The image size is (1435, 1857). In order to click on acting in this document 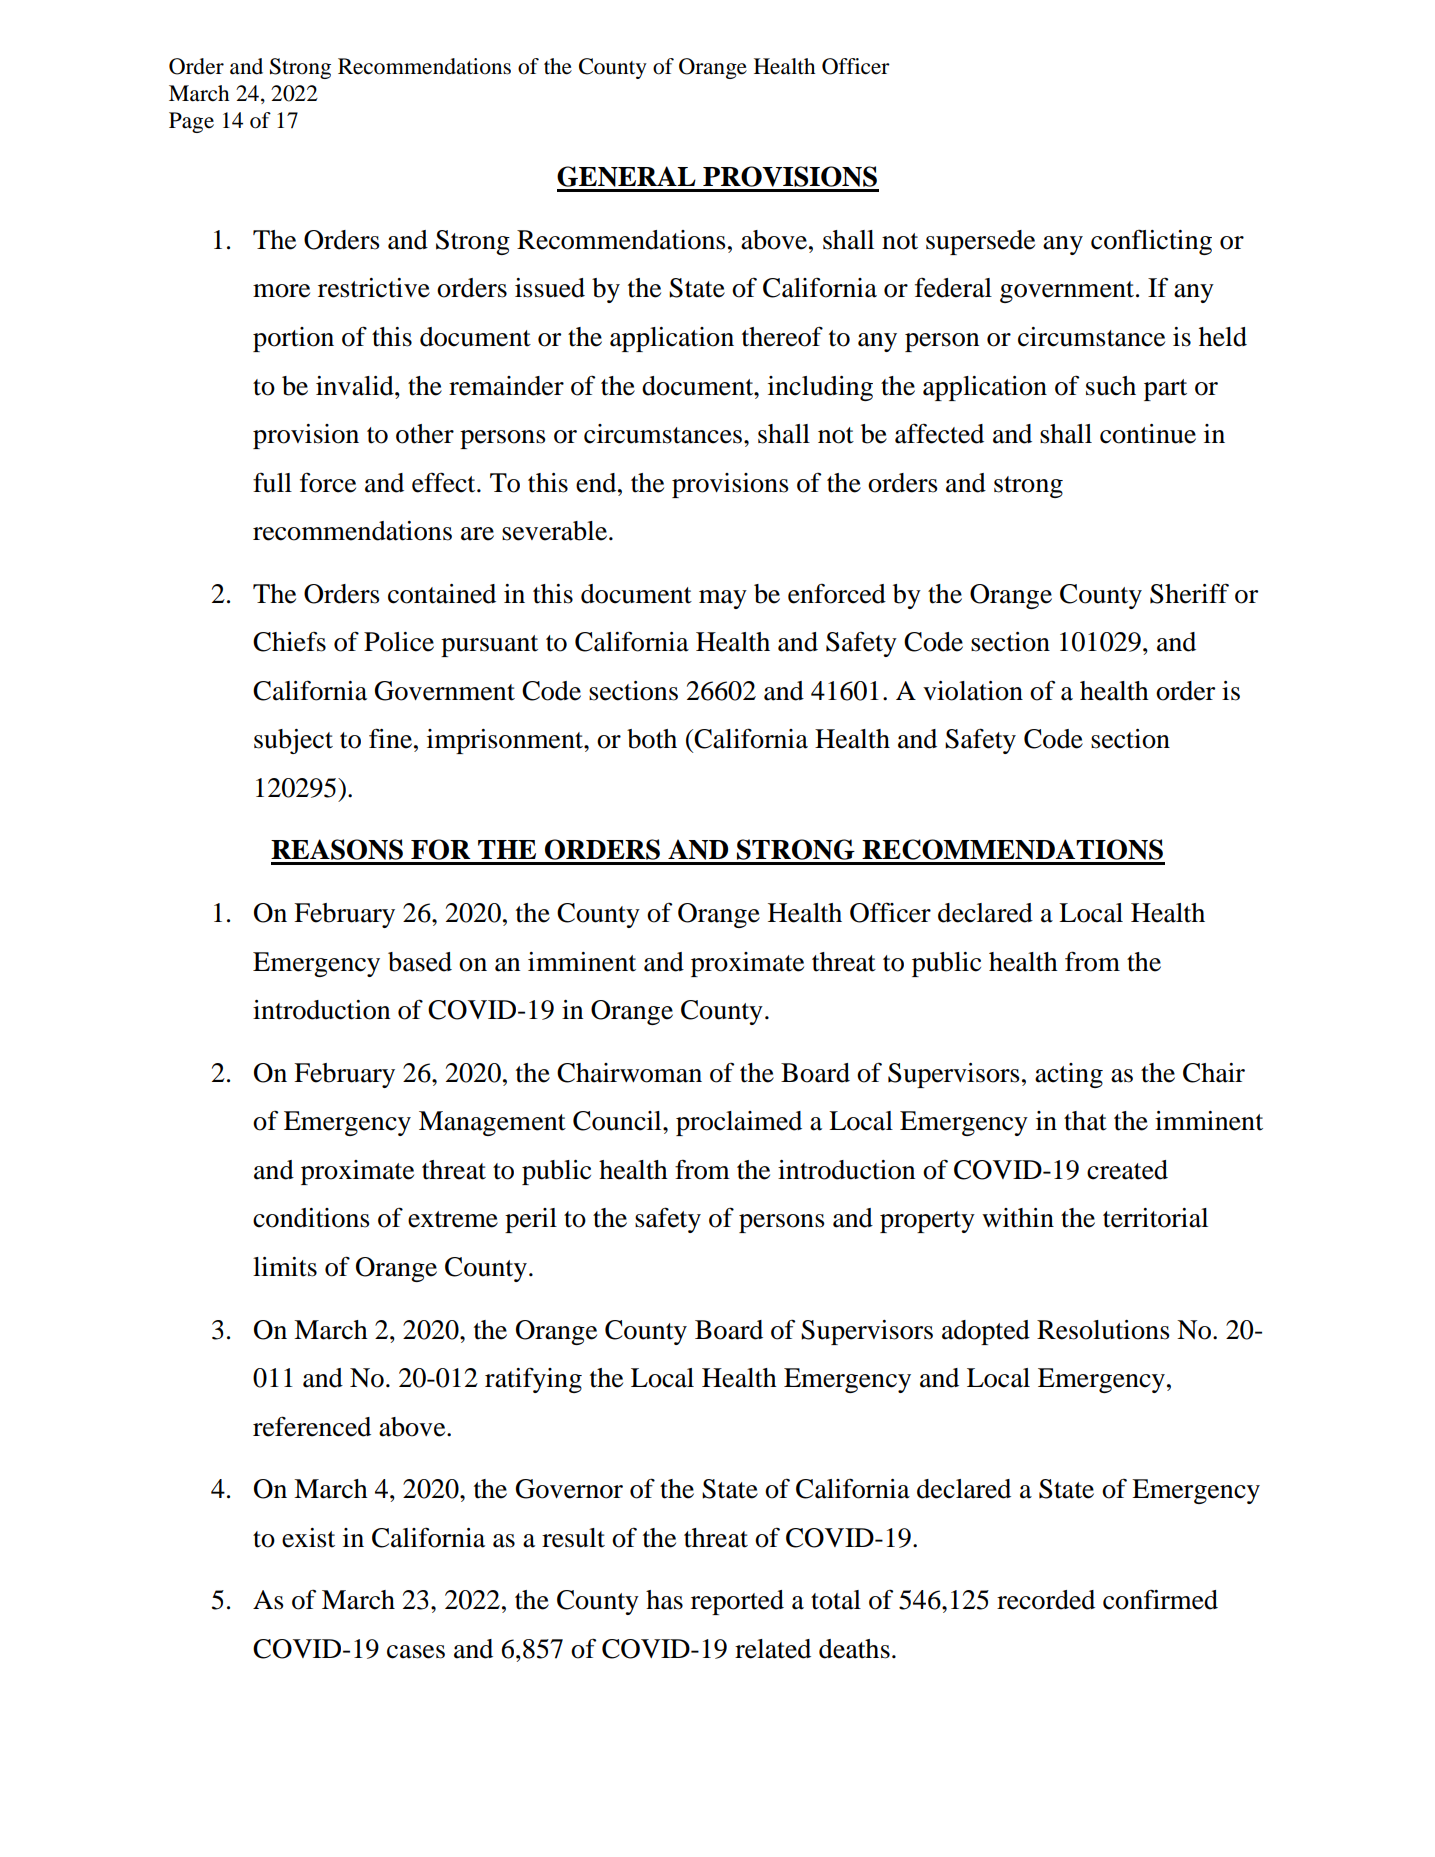, I will do `click(1069, 1075)`.
